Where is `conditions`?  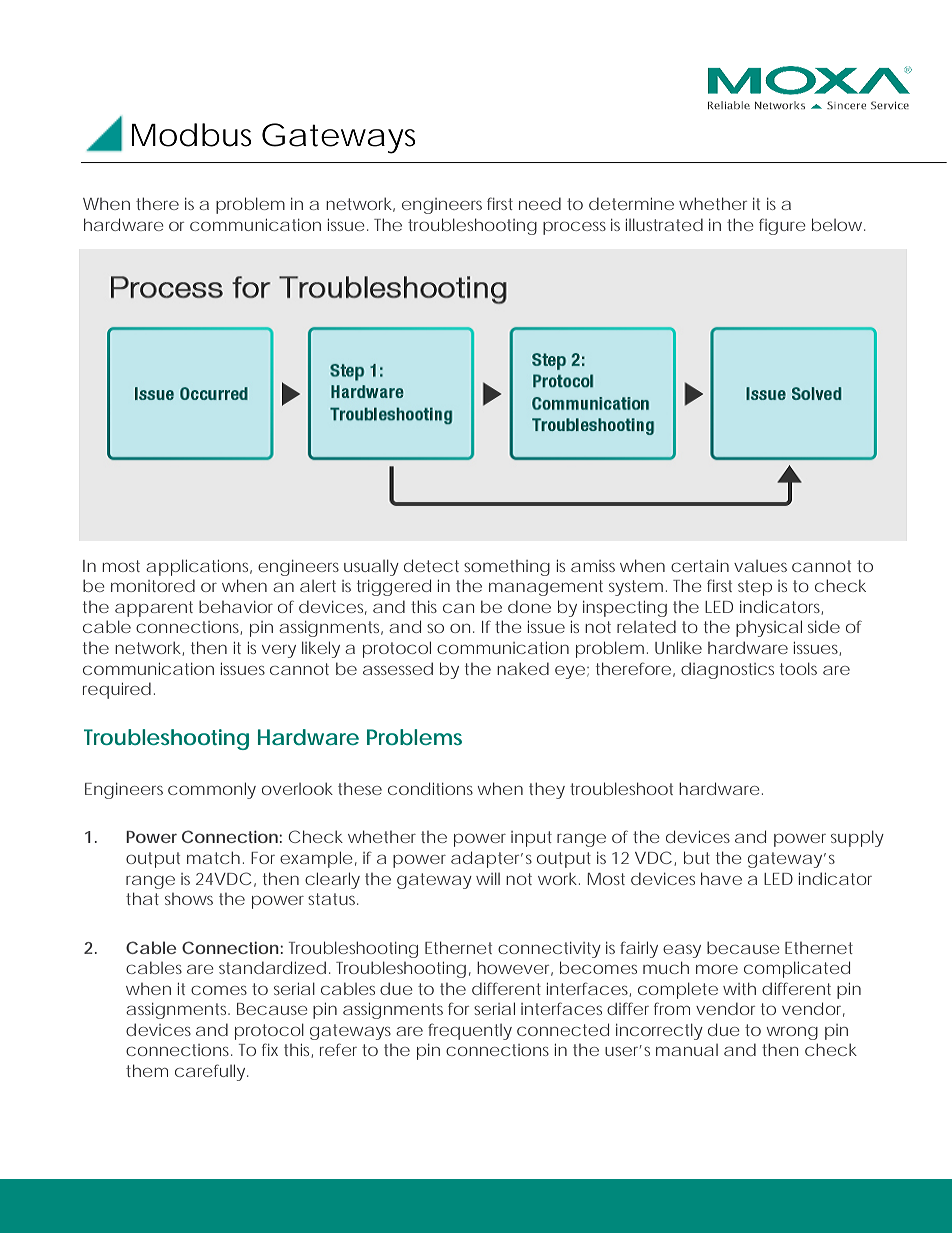
conditions is located at coordinates (430, 788).
